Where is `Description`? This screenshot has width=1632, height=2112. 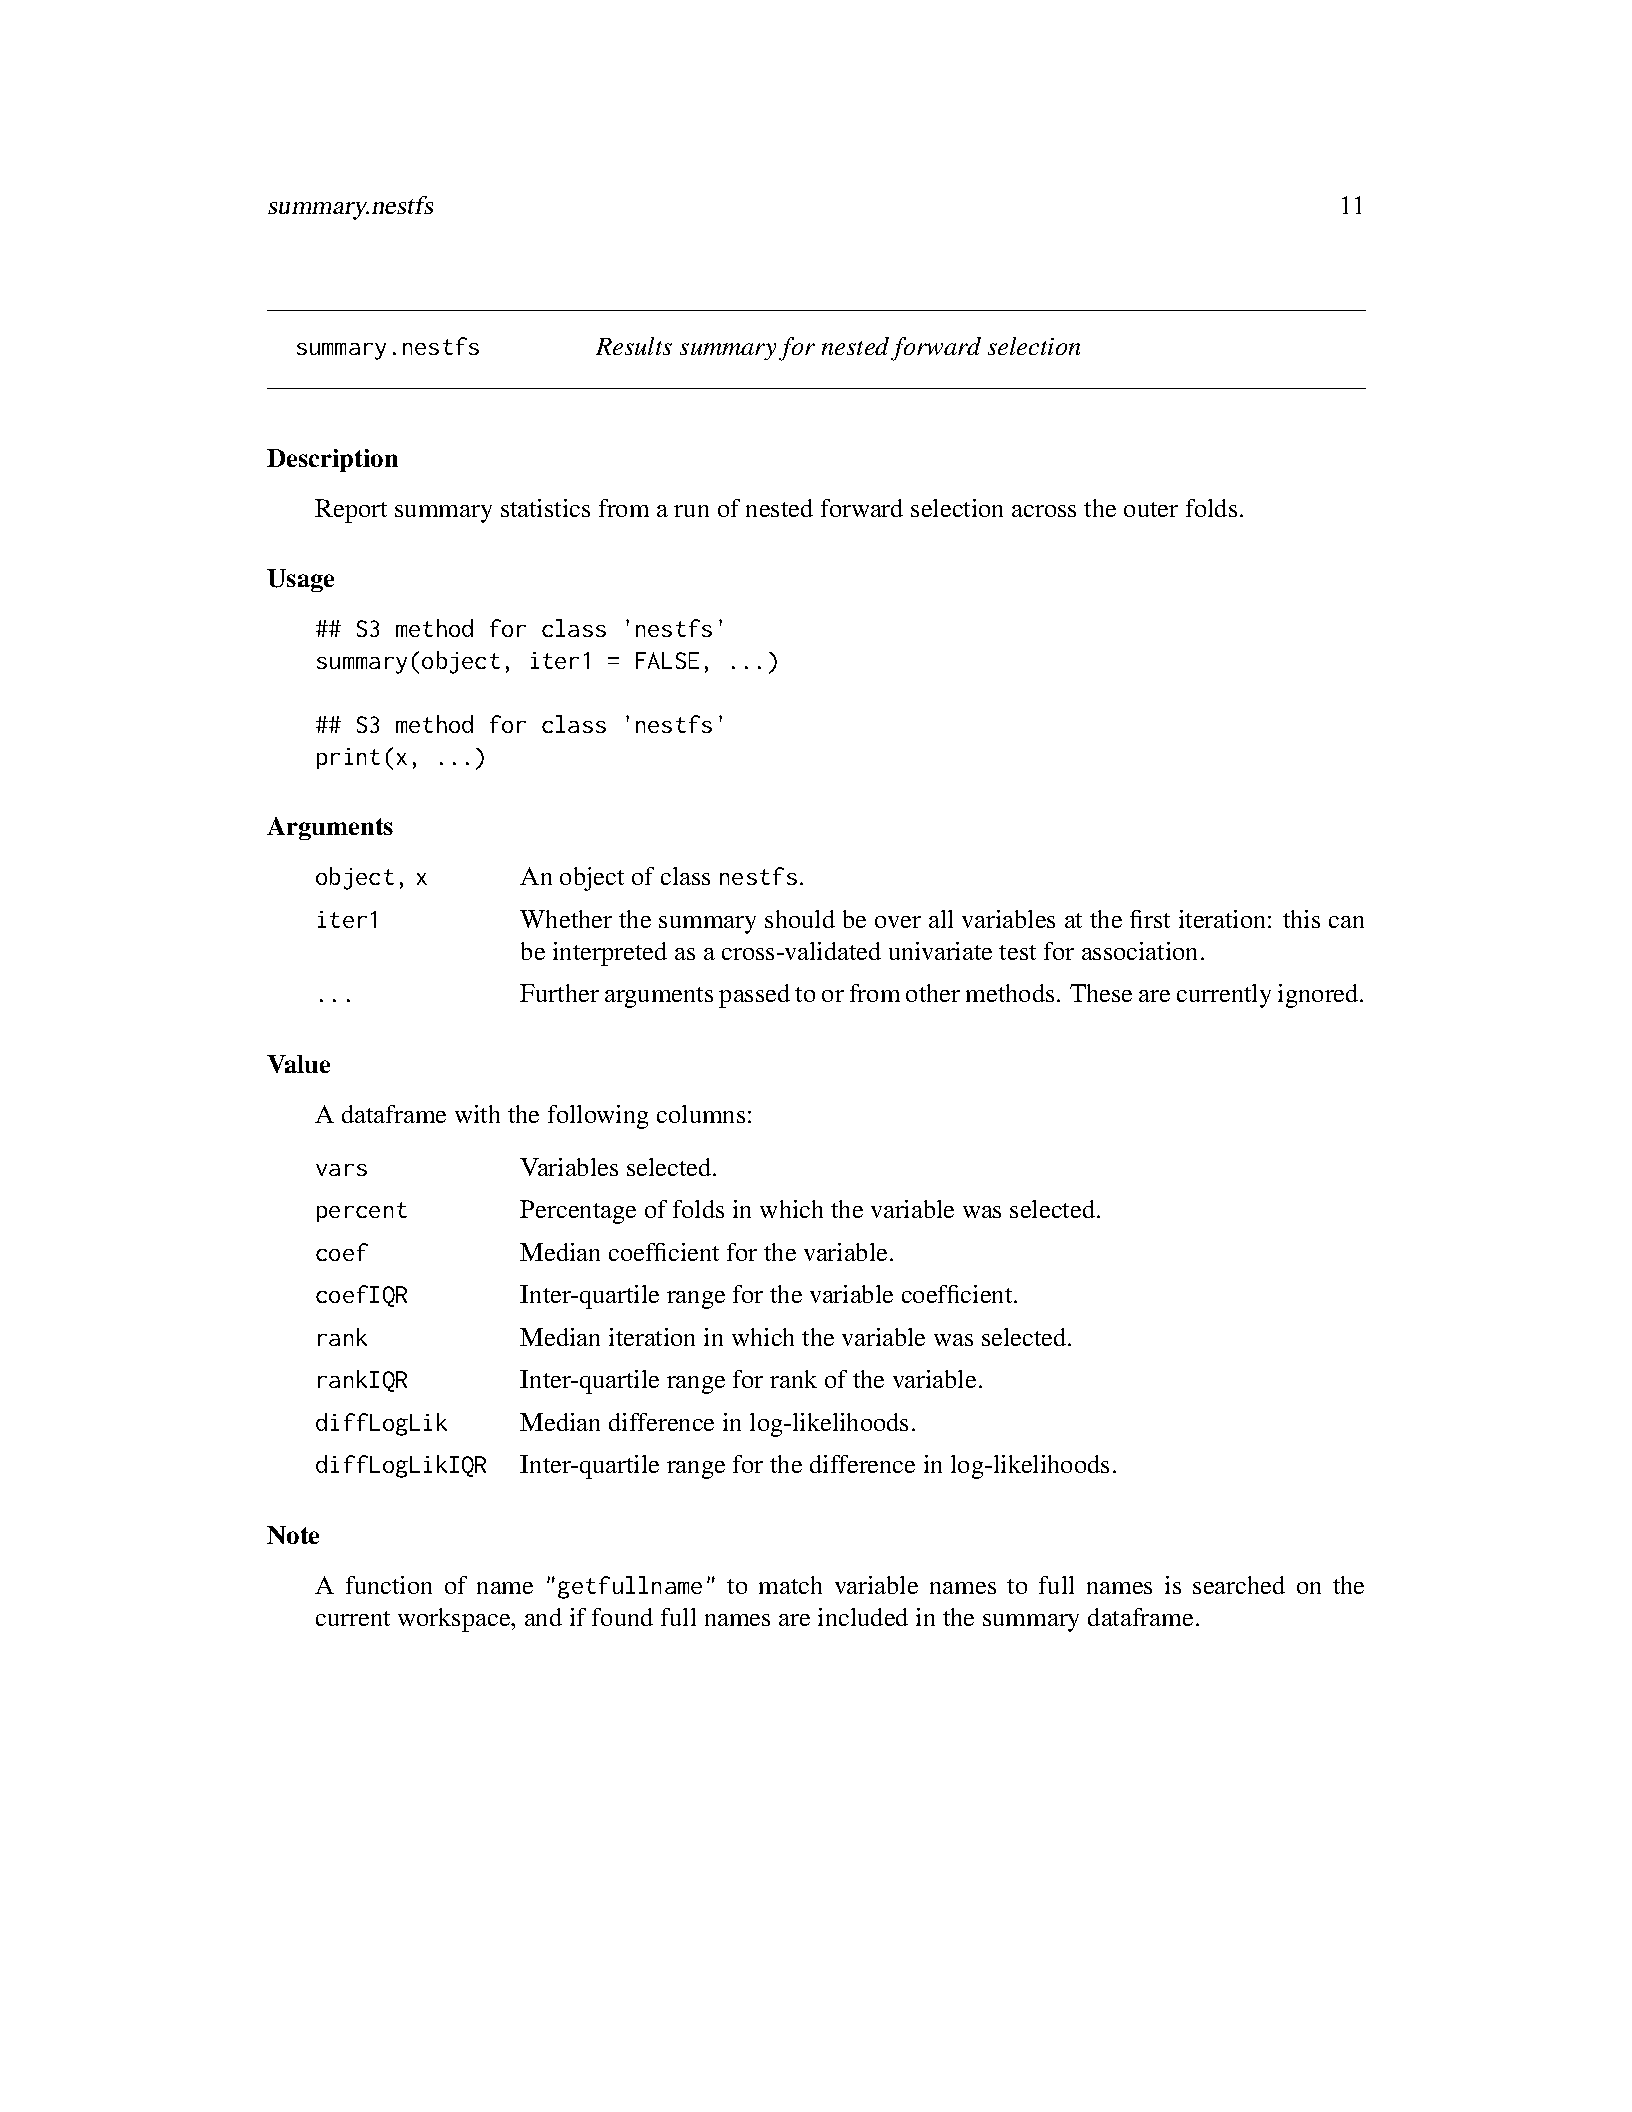
Description is located at coordinates (332, 460).
